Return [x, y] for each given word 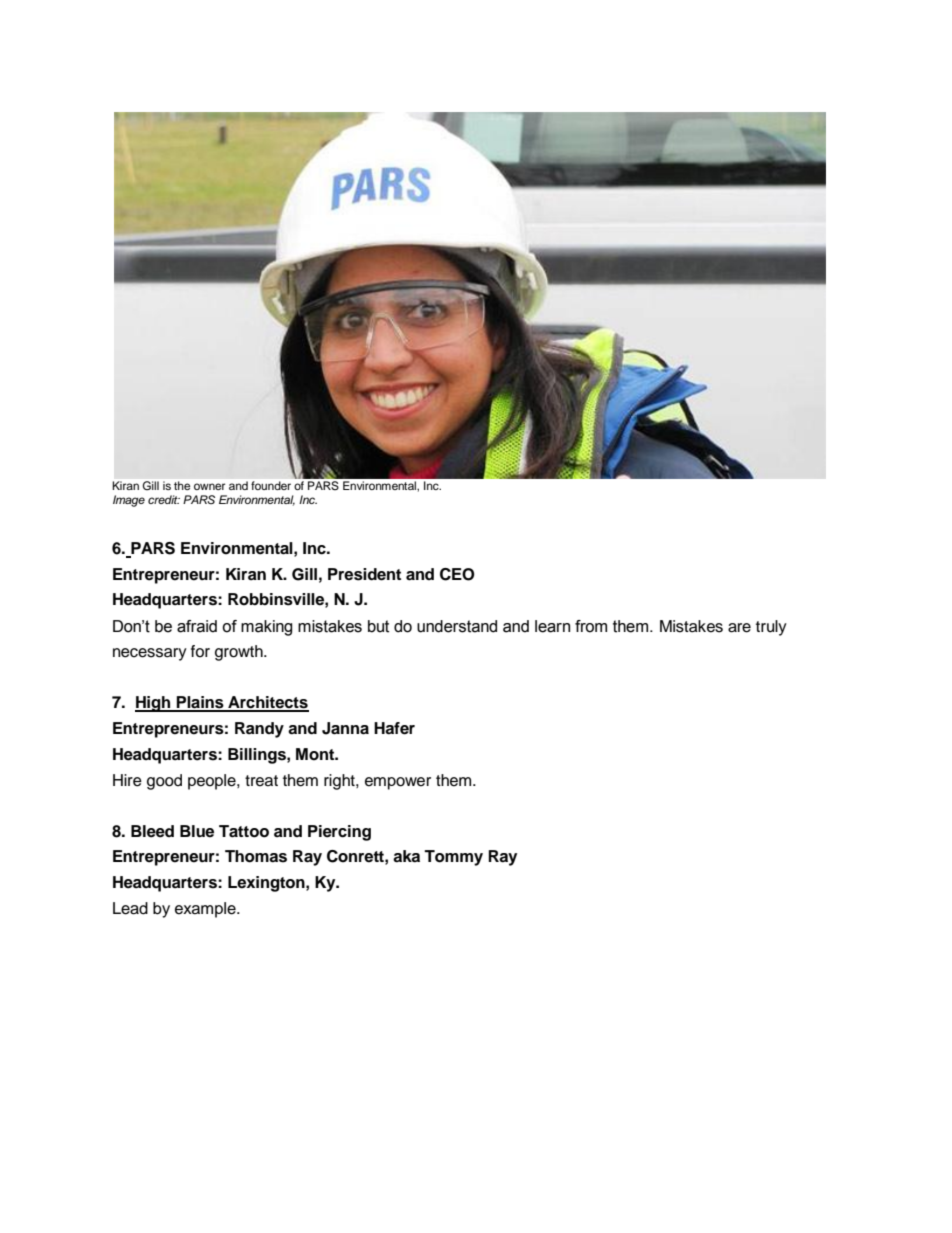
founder [271, 485]
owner [209, 486]
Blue [197, 831]
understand [457, 626]
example [206, 910]
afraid [197, 626]
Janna [345, 728]
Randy [259, 730]
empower [398, 783]
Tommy [453, 858]
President [364, 574]
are [739, 628]
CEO [457, 574]
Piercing [339, 833]
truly [771, 628]
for [200, 651]
